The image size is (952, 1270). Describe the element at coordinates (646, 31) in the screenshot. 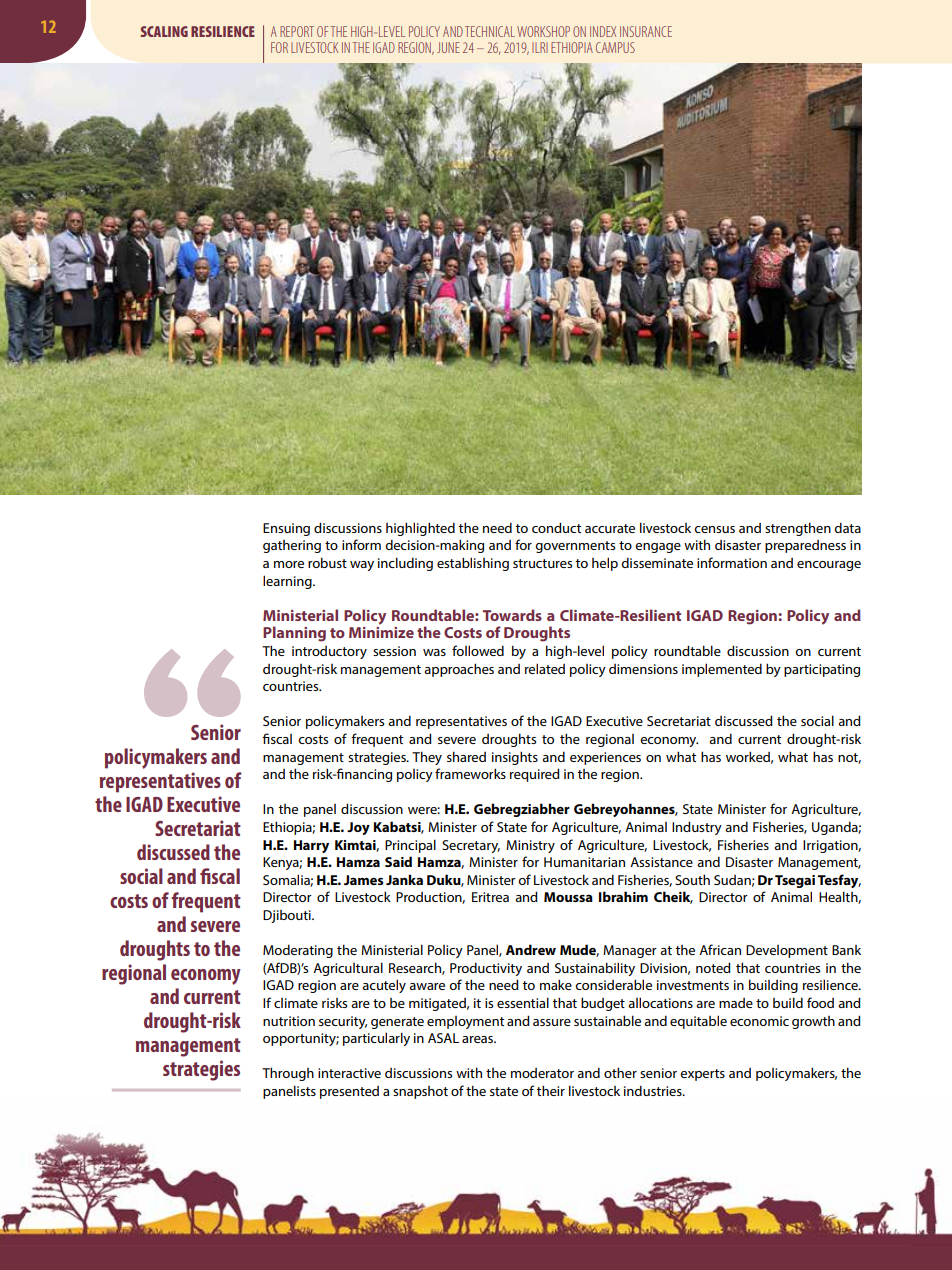

I see `INSURANCE` at that location.
